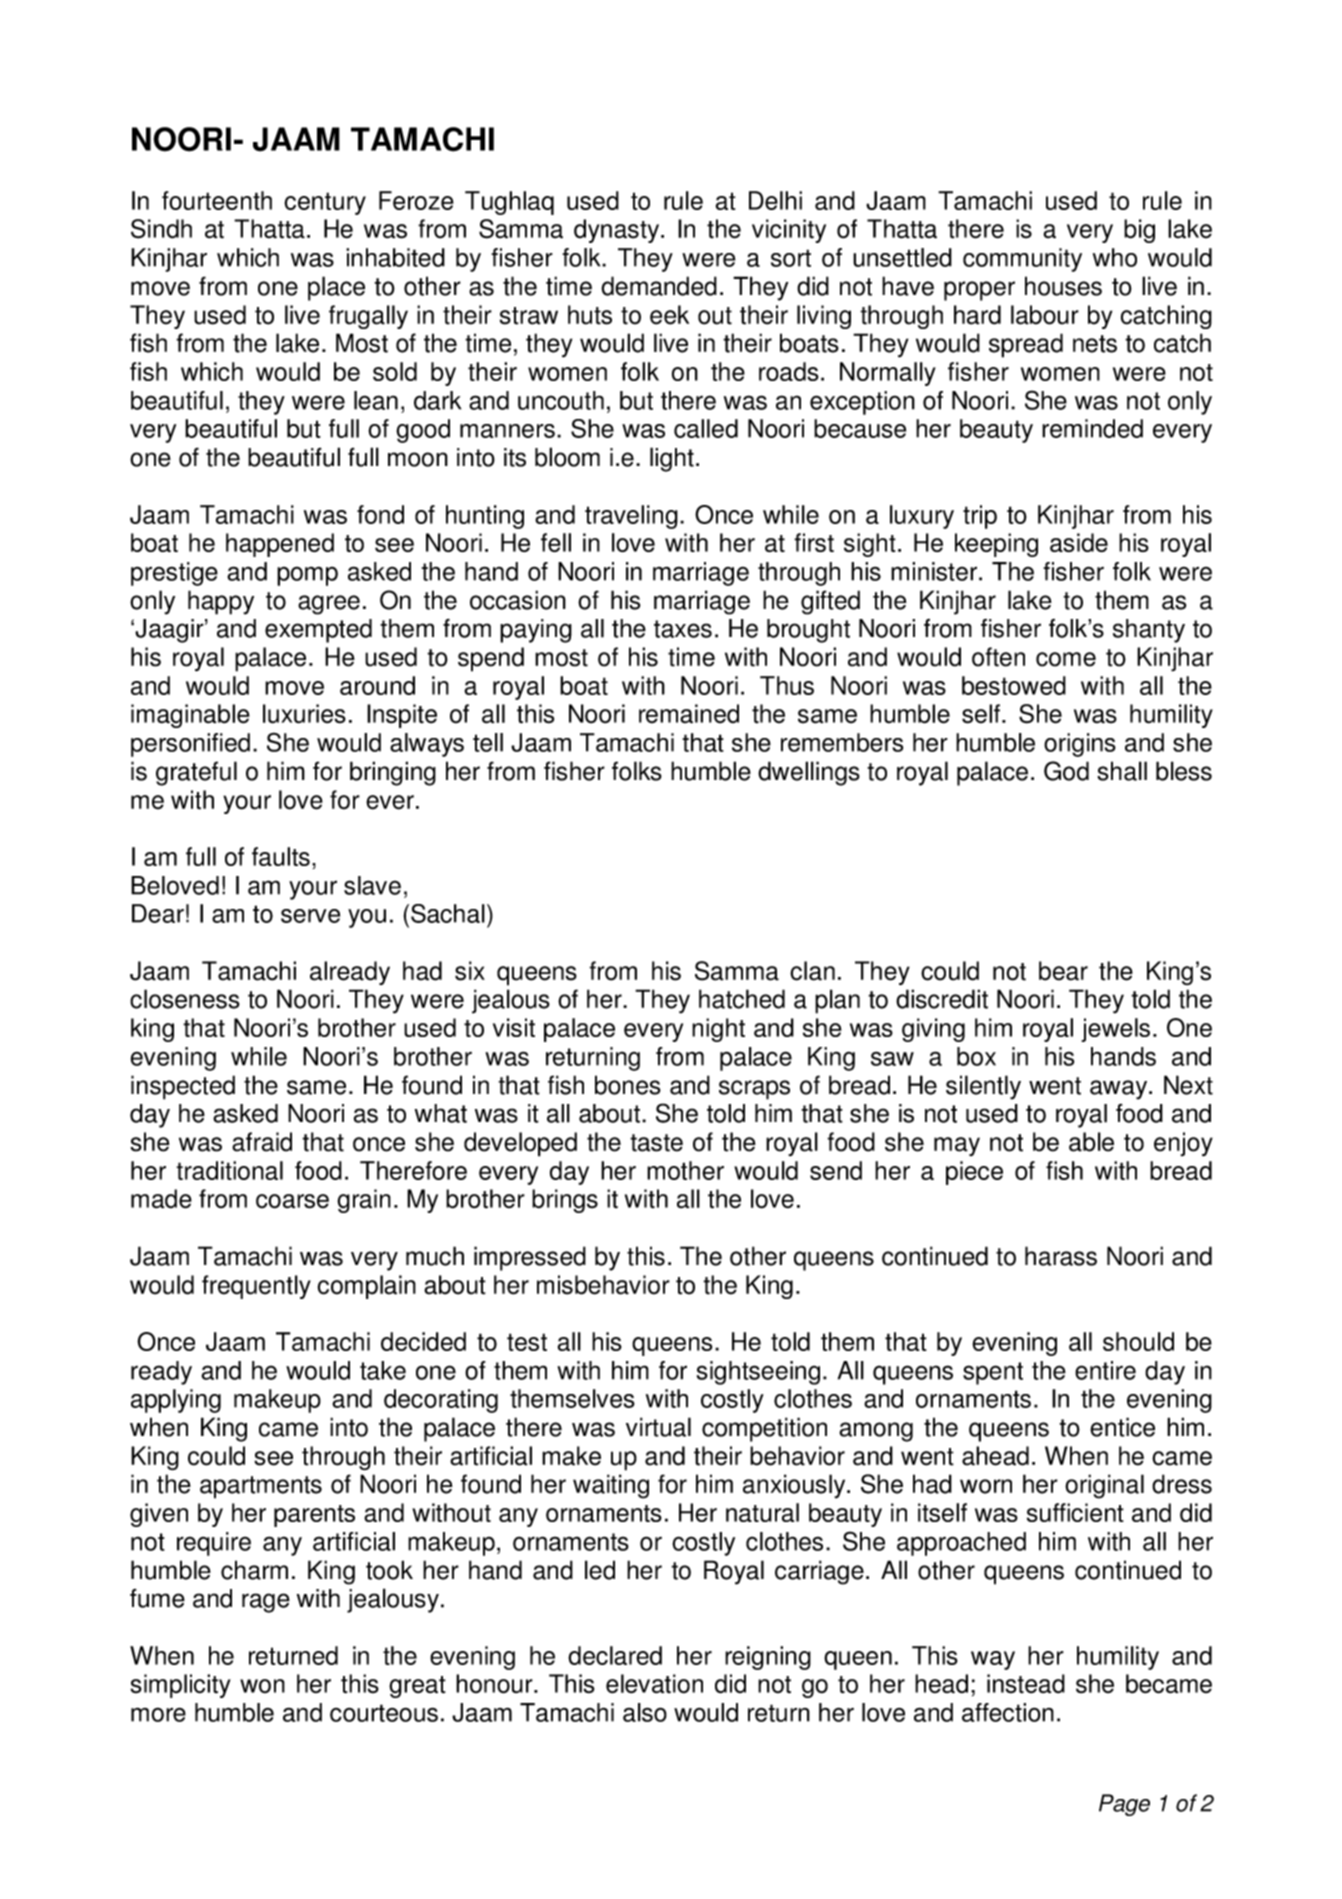  Describe the element at coordinates (1080, 745) in the page. I see `origins` at that location.
